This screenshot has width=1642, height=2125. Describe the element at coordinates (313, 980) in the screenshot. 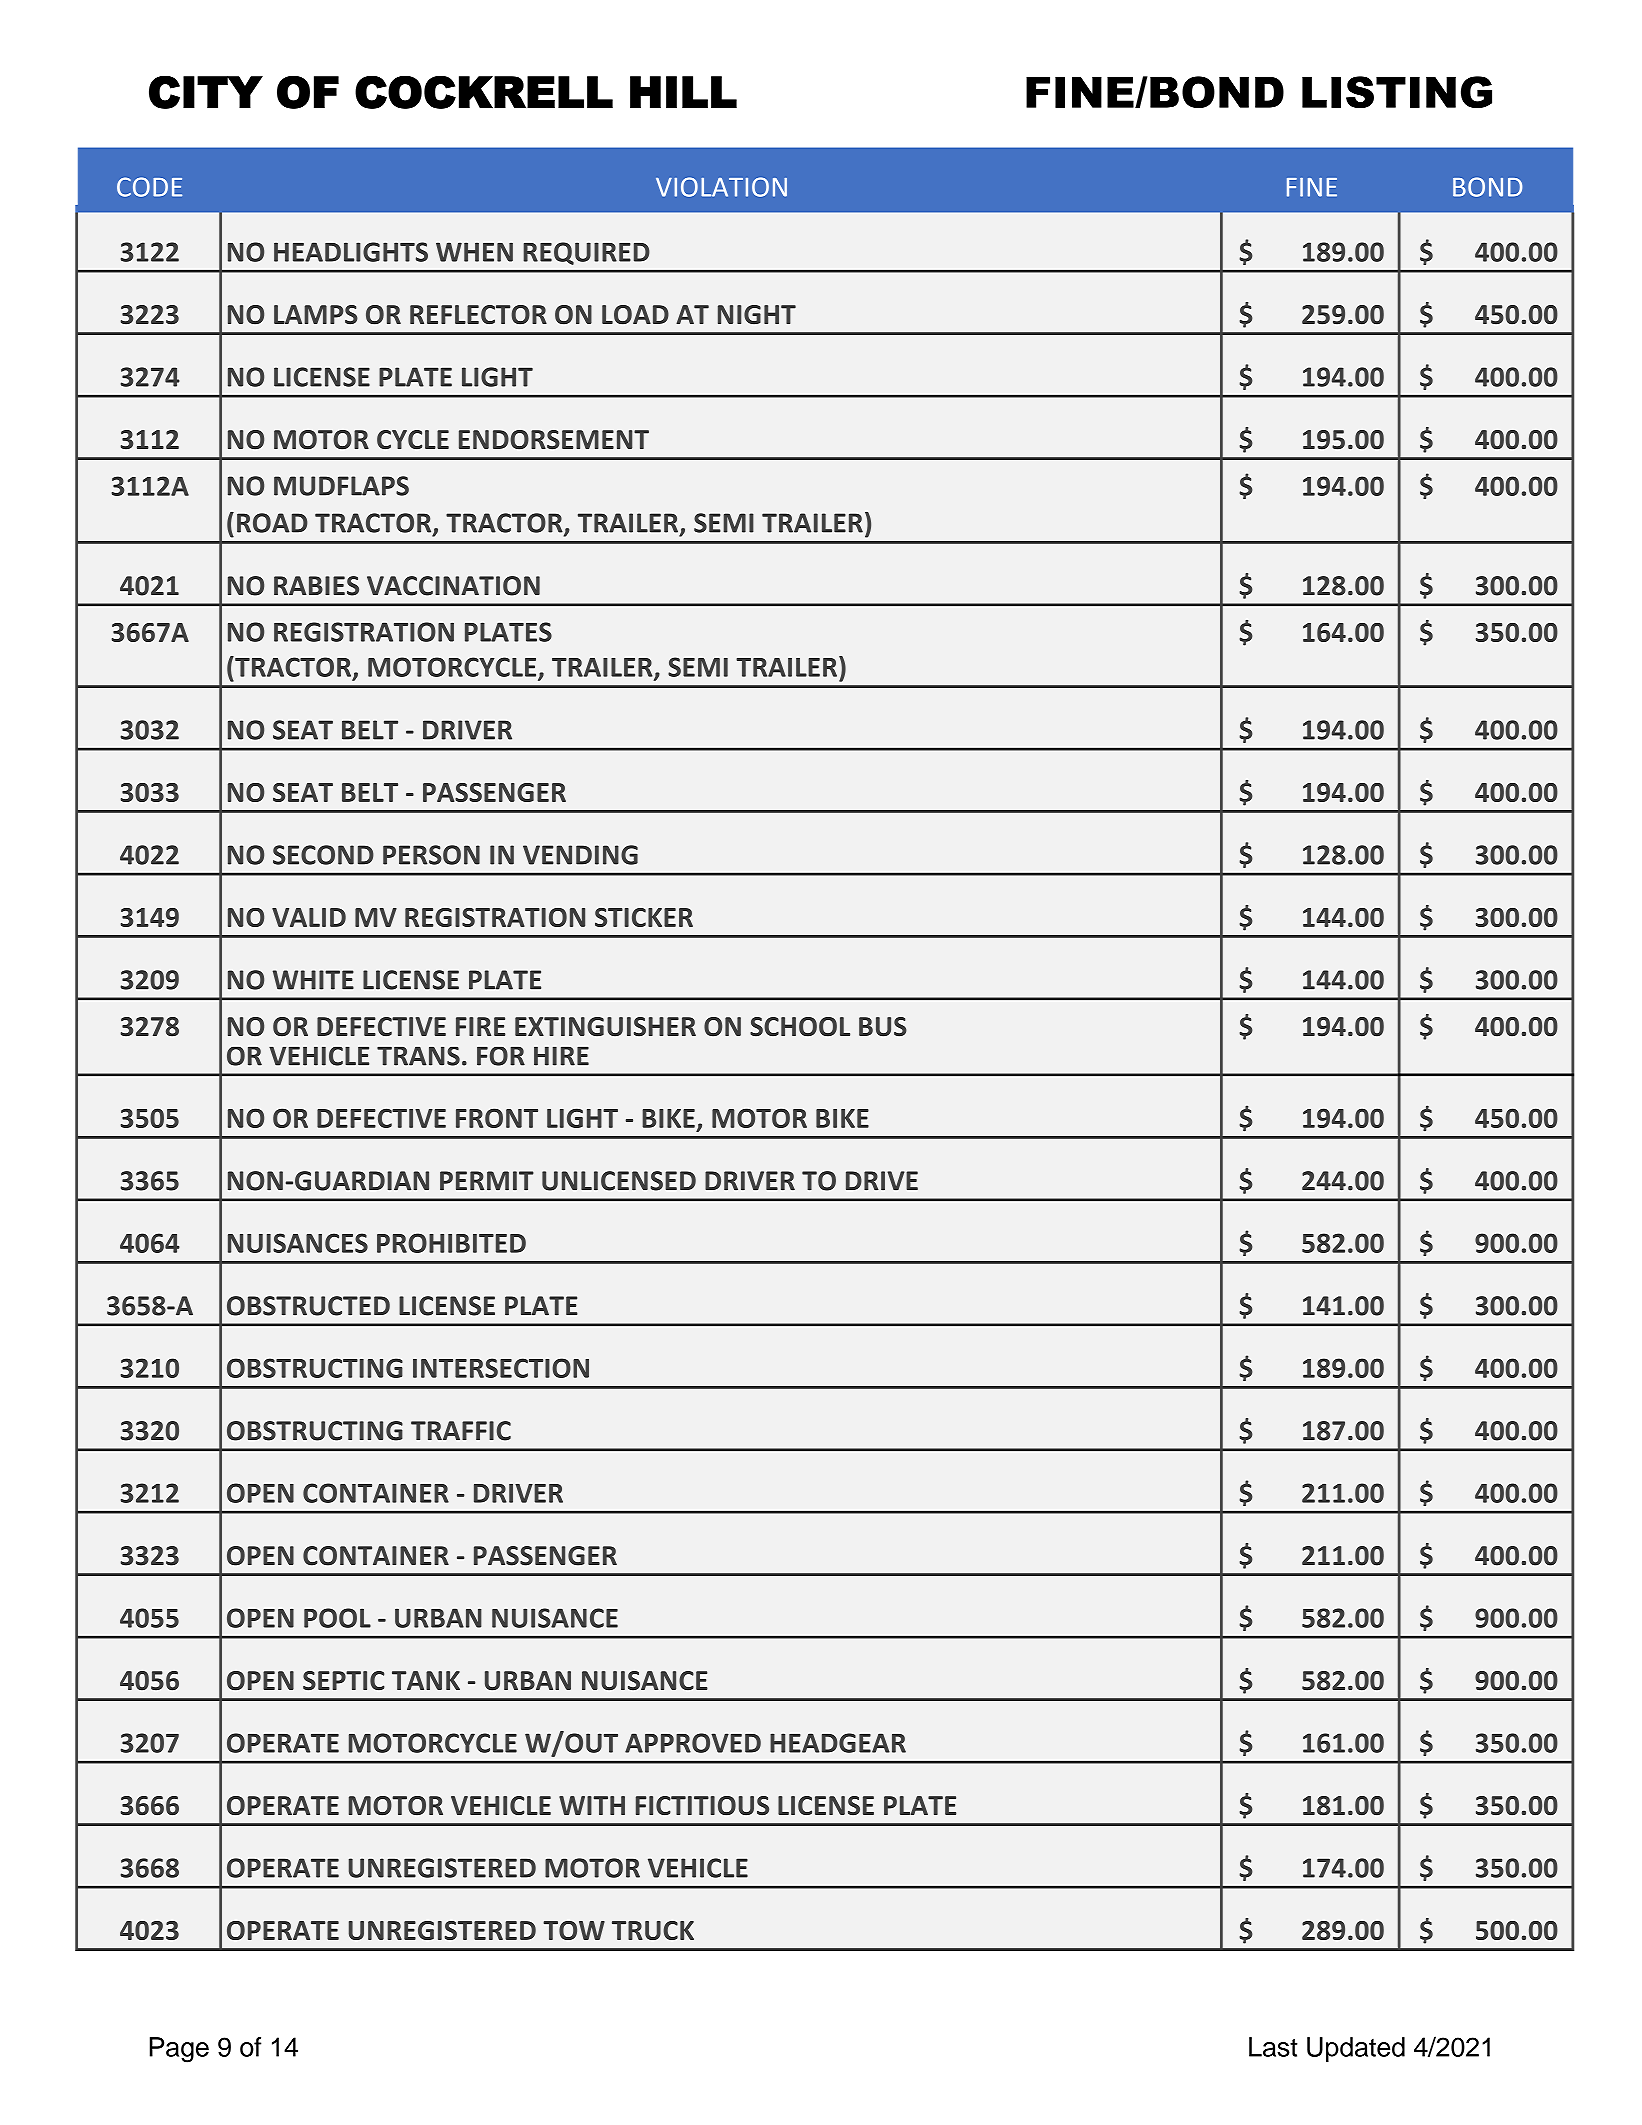

I see `WHITE` at that location.
